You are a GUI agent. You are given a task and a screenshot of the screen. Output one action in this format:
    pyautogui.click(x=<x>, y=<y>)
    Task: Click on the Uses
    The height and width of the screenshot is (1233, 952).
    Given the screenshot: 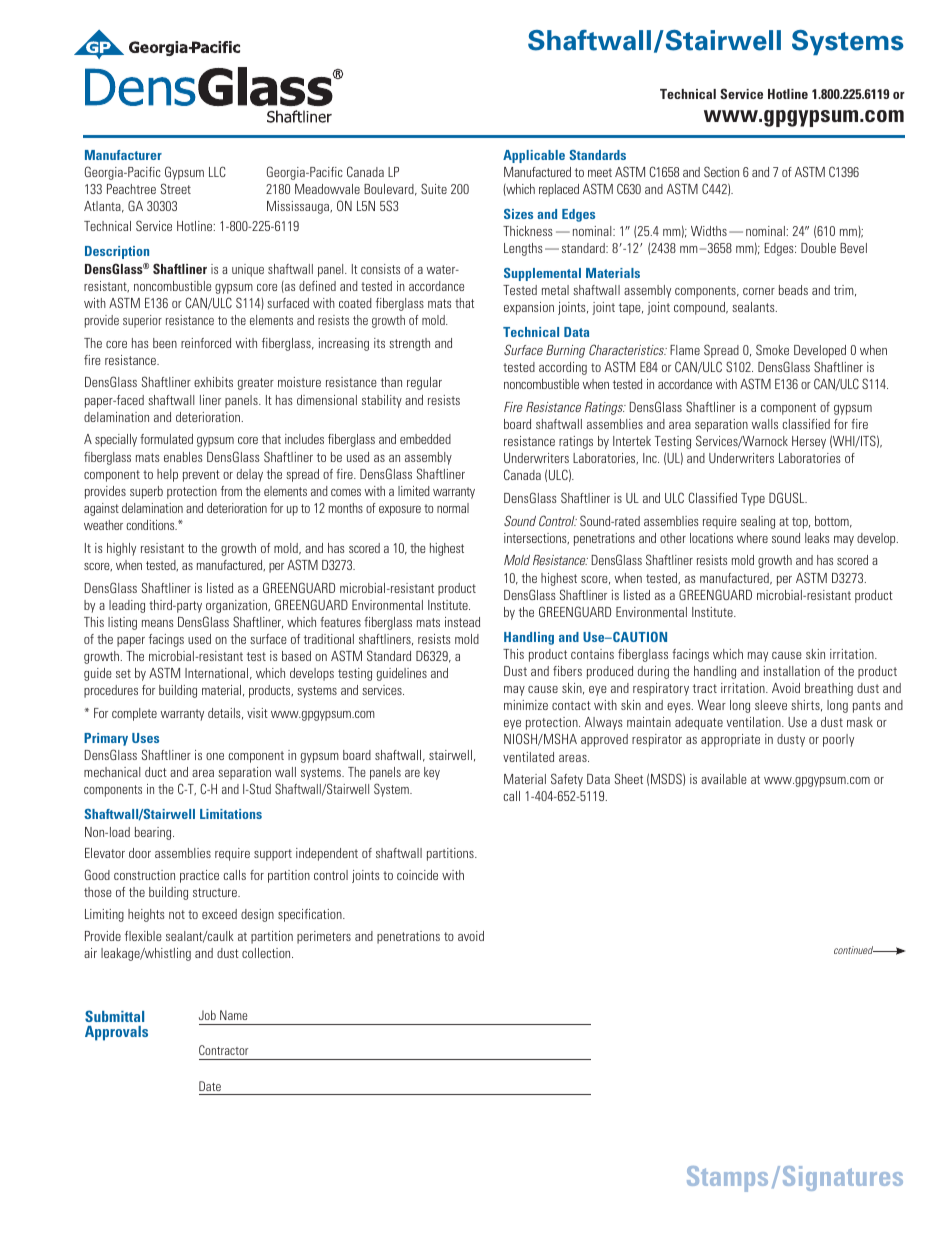 What is the action you would take?
    pyautogui.click(x=145, y=738)
